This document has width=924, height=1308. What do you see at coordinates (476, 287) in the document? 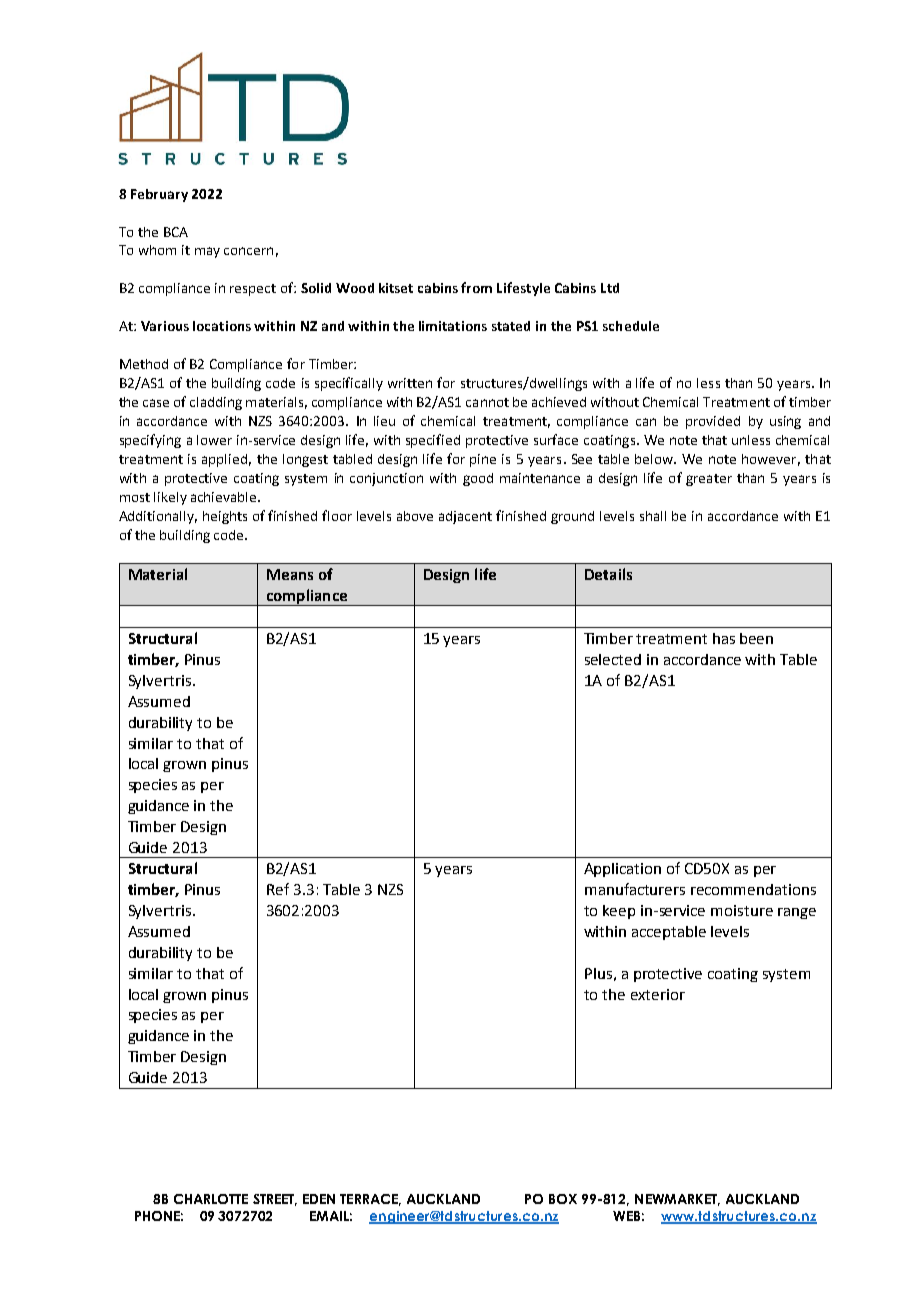
I see `from` at bounding box center [476, 287].
